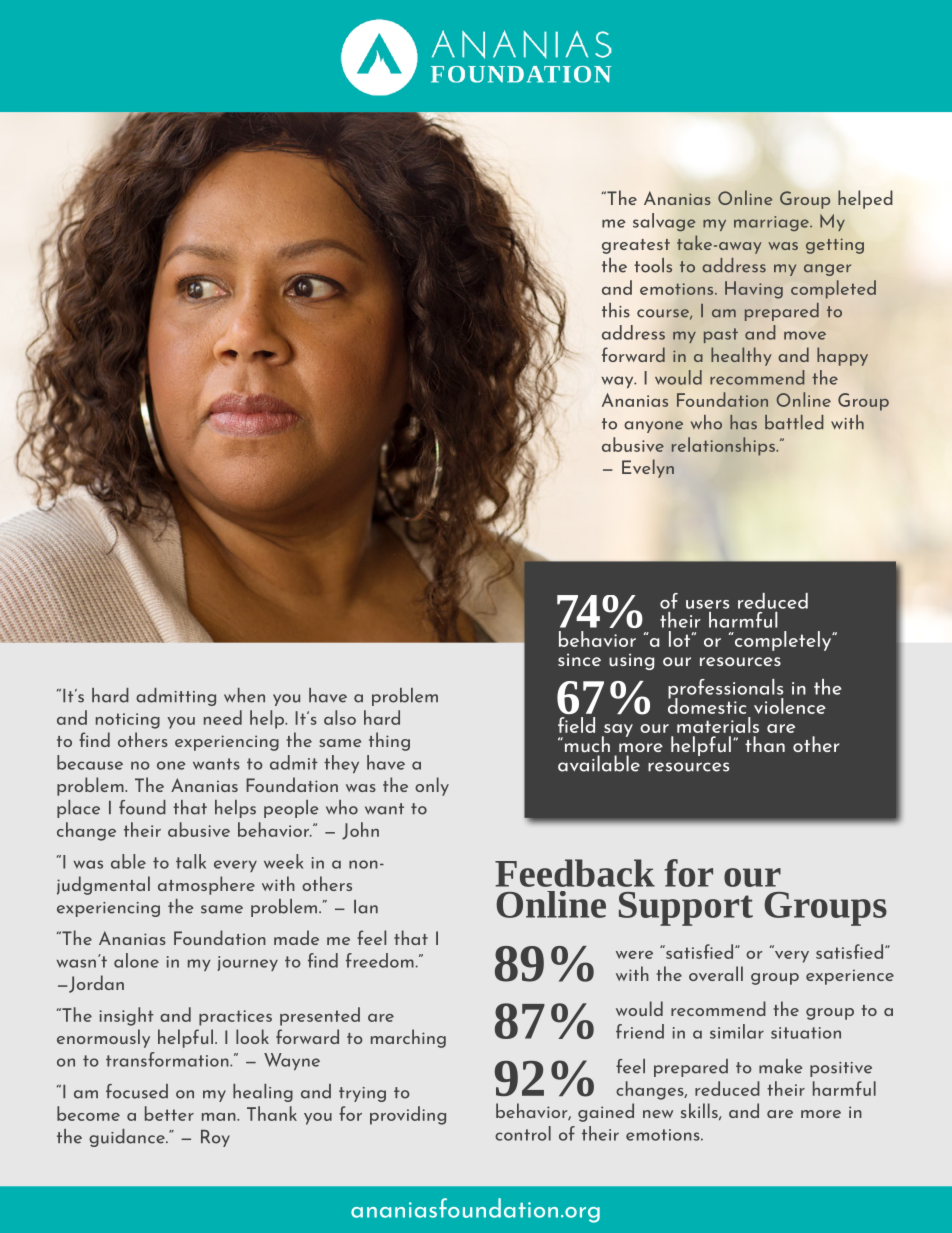 This screenshot has height=1233, width=952. What do you see at coordinates (636, 246) in the screenshot?
I see `greatest` at bounding box center [636, 246].
